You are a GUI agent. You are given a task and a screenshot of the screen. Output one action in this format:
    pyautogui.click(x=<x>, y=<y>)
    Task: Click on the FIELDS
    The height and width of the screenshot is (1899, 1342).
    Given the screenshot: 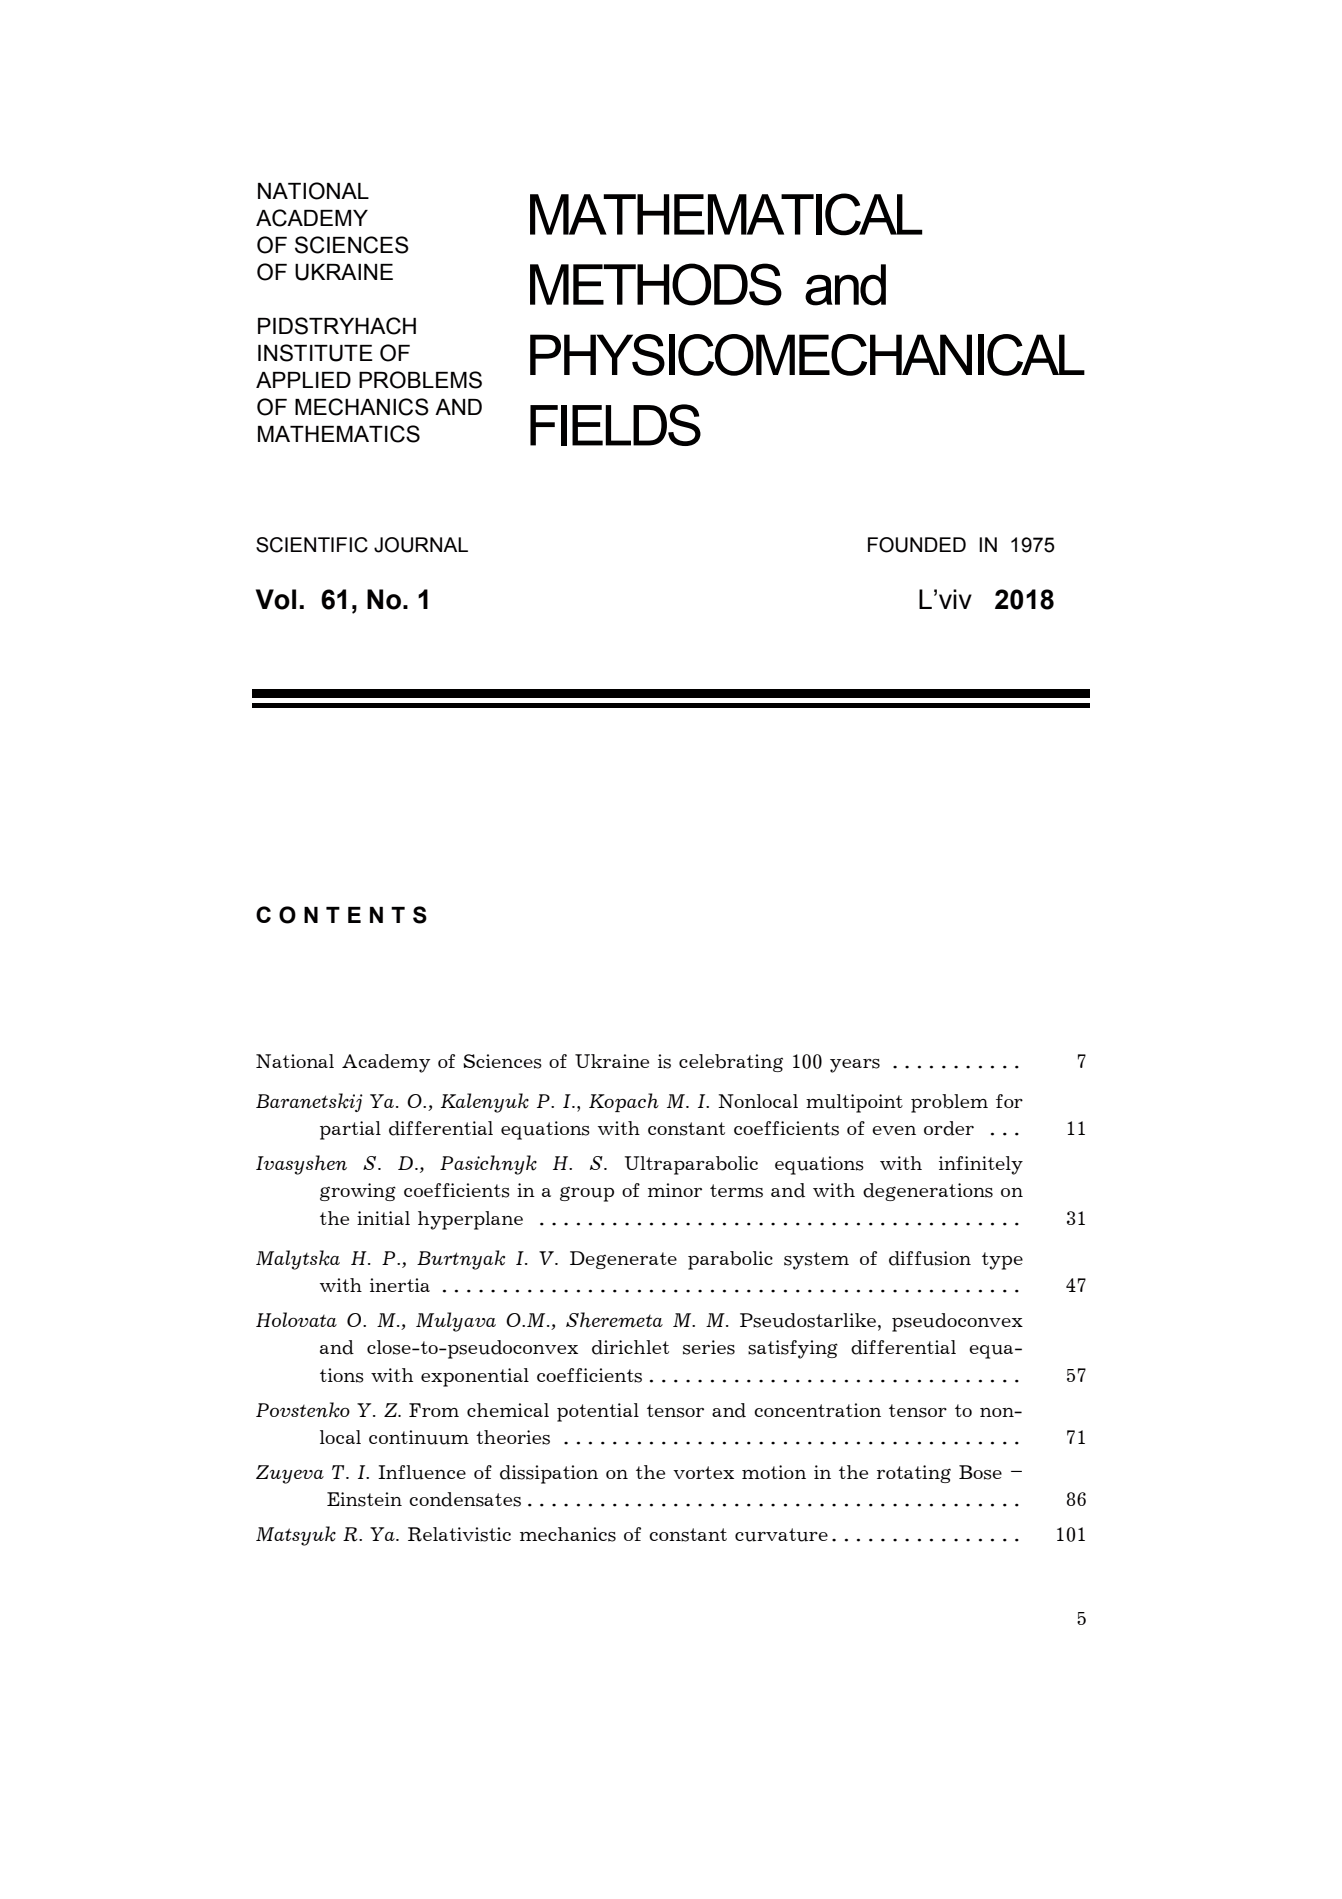 What is the action you would take?
    pyautogui.click(x=615, y=425)
